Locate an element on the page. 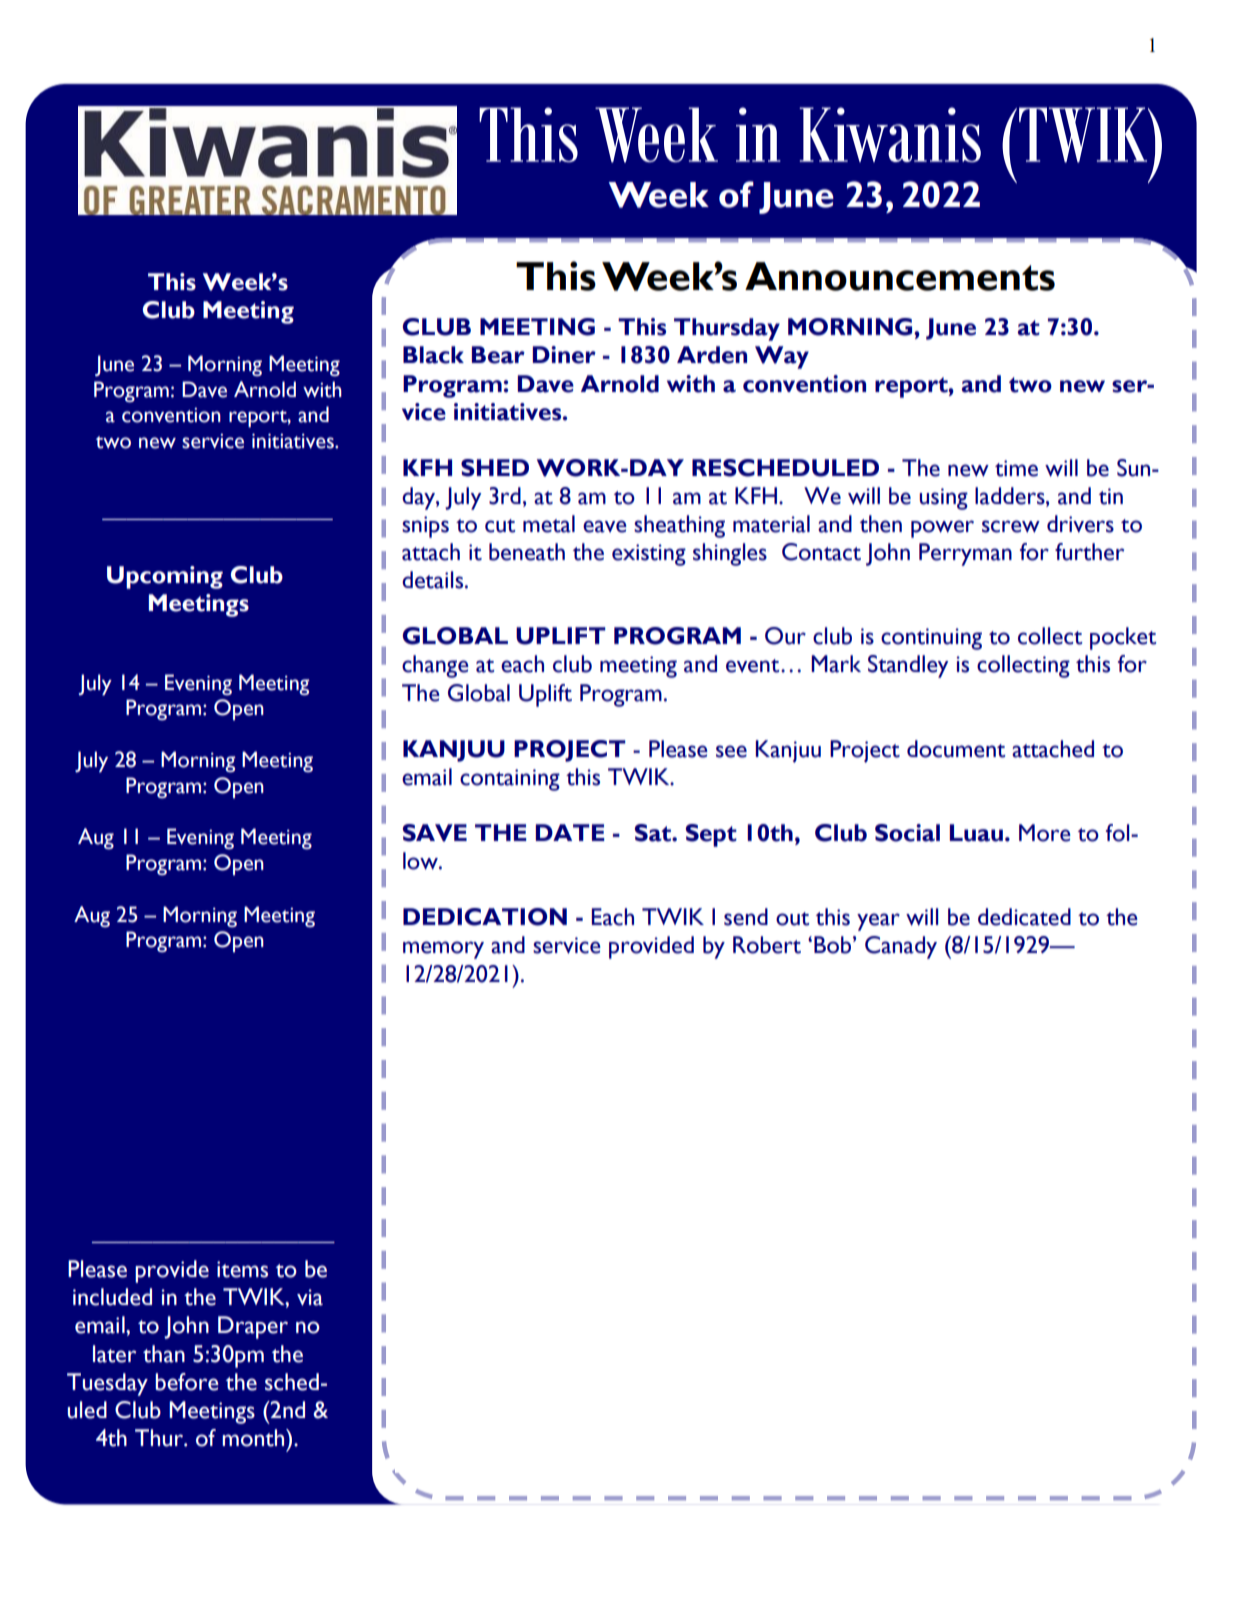 The image size is (1236, 1599). DATE is located at coordinates (570, 832).
